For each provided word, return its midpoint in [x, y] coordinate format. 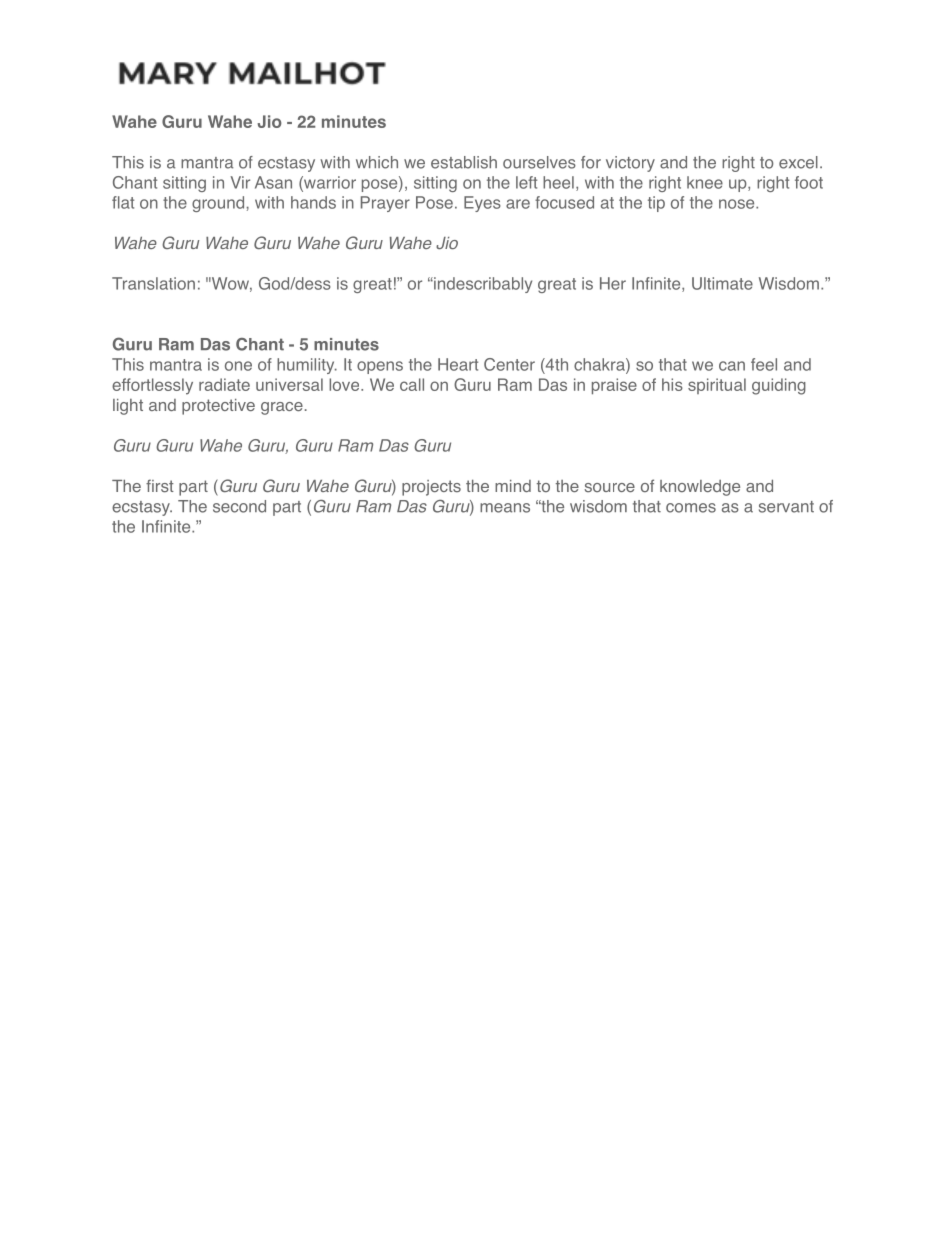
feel [764, 364]
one [238, 366]
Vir [240, 182]
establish [464, 162]
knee [705, 182]
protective [218, 407]
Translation [153, 283]
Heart [458, 364]
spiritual [717, 386]
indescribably [482, 285]
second [239, 506]
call [412, 384]
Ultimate [722, 283]
